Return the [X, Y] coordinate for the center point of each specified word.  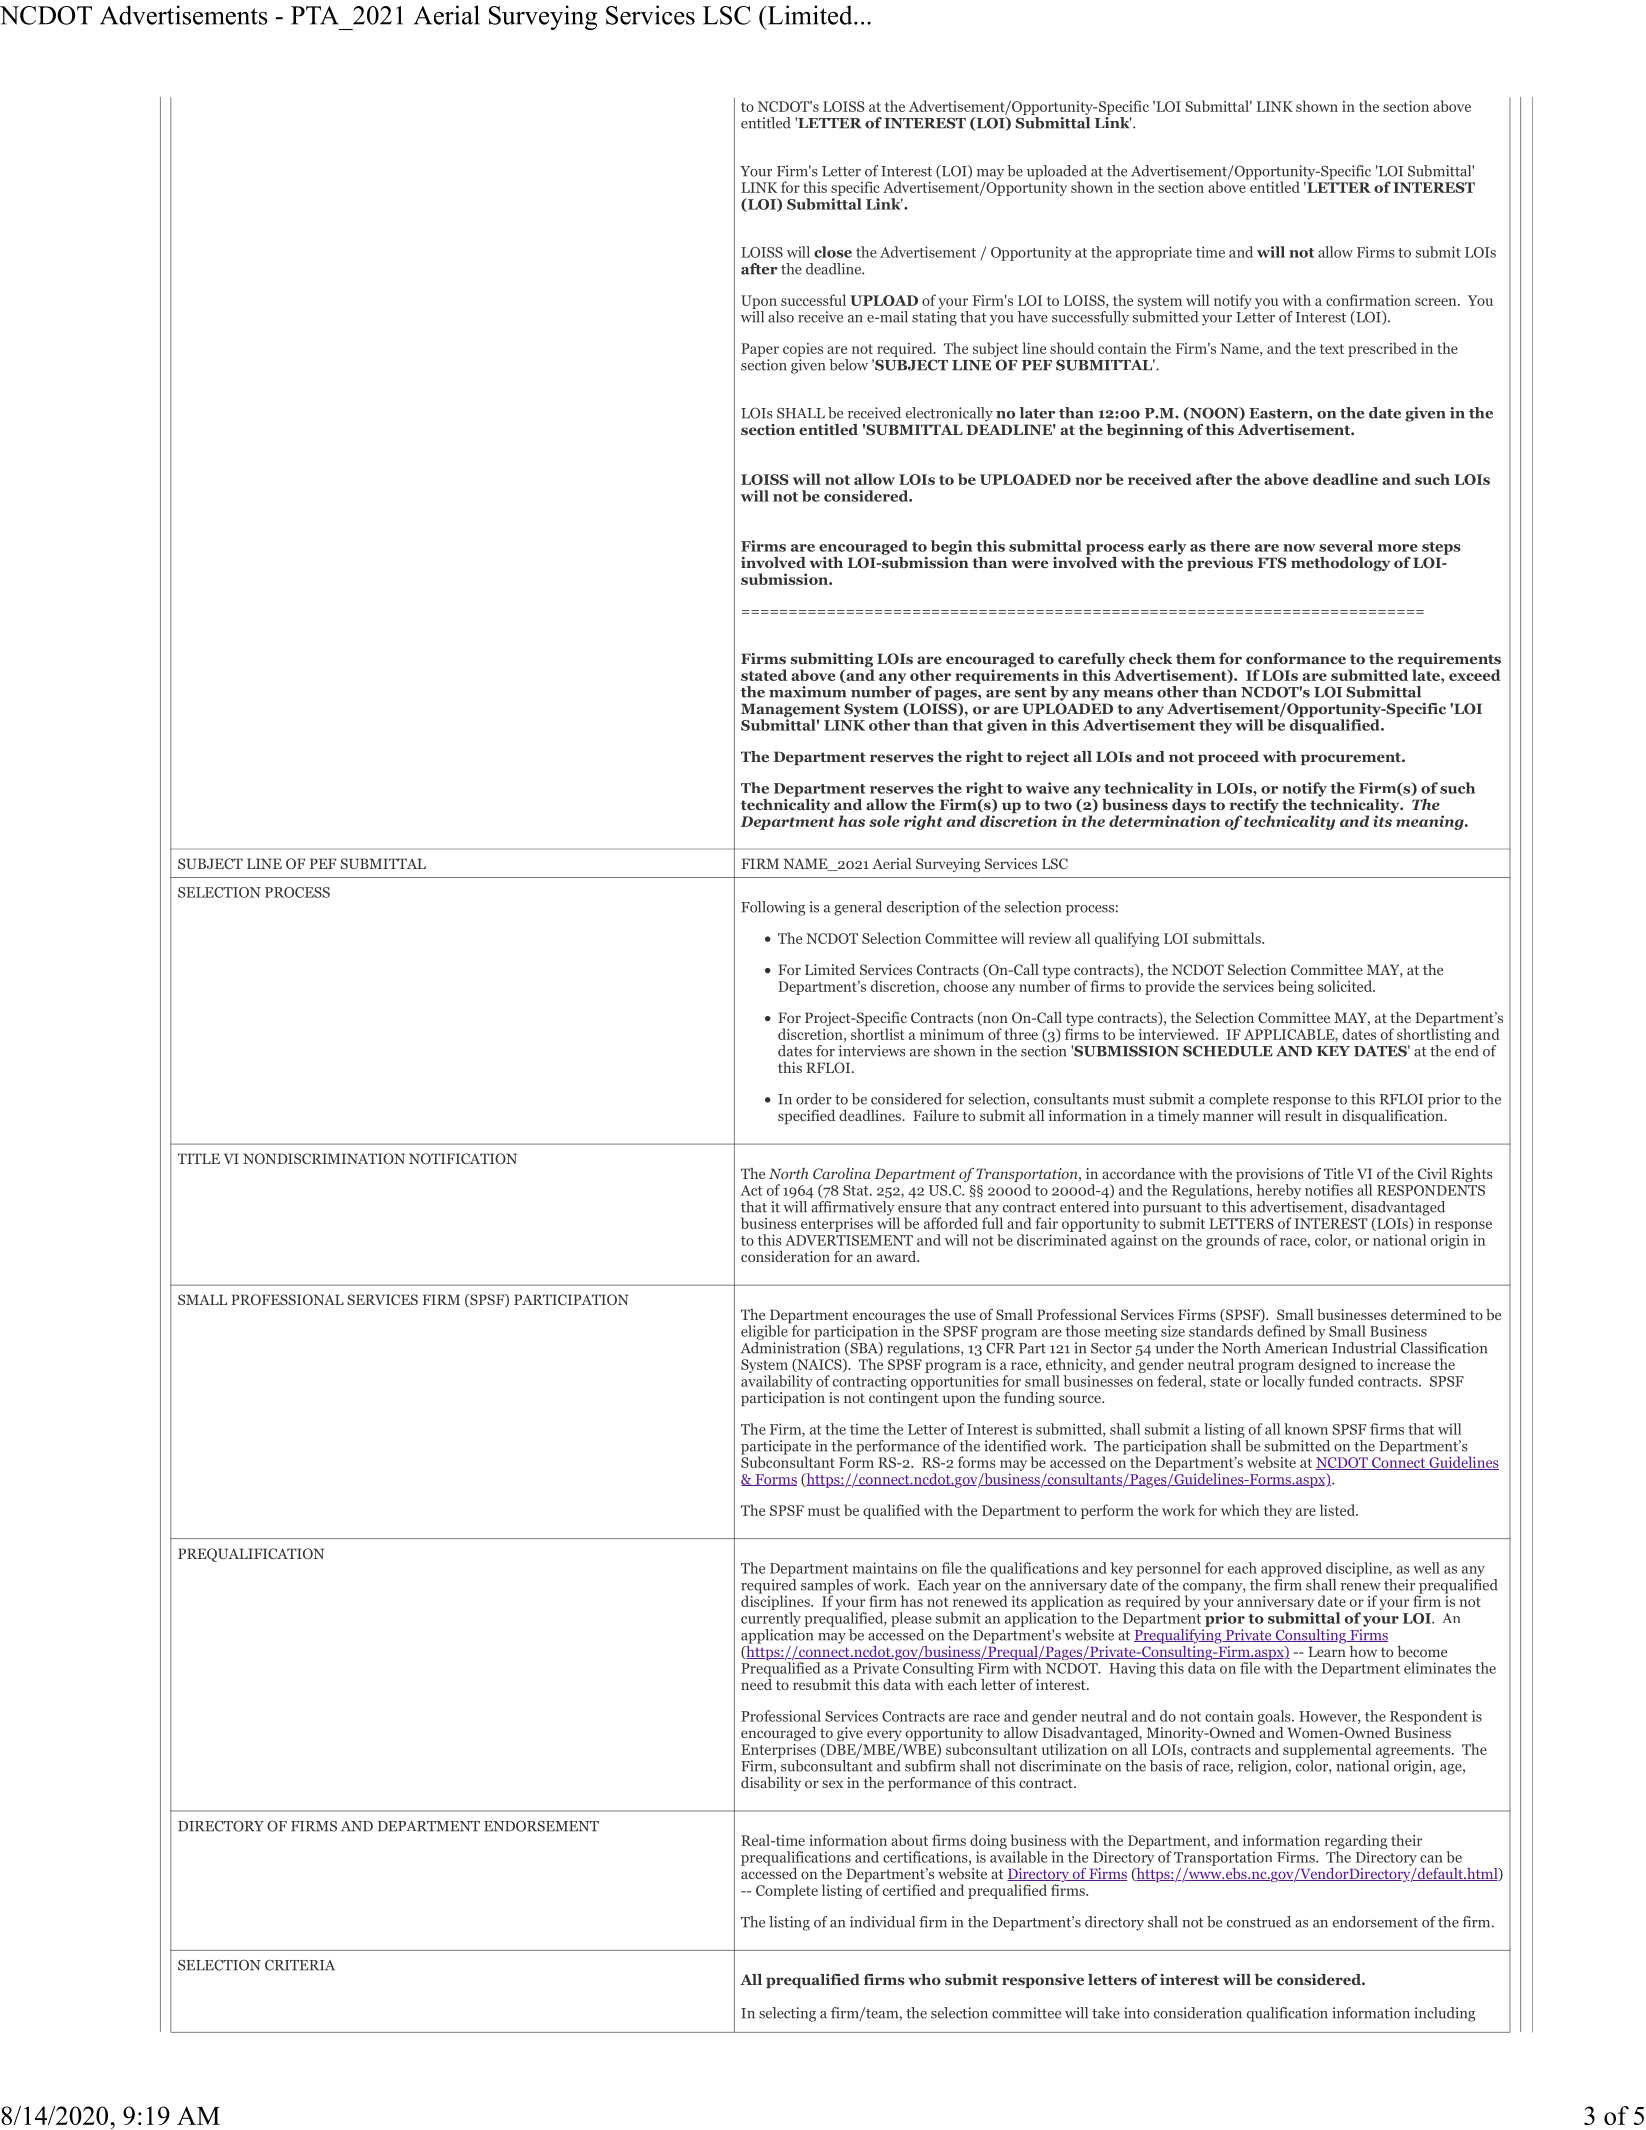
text [1332, 349]
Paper [760, 350]
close [833, 252]
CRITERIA [300, 1965]
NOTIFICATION [463, 1158]
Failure [936, 1115]
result [1303, 1114]
